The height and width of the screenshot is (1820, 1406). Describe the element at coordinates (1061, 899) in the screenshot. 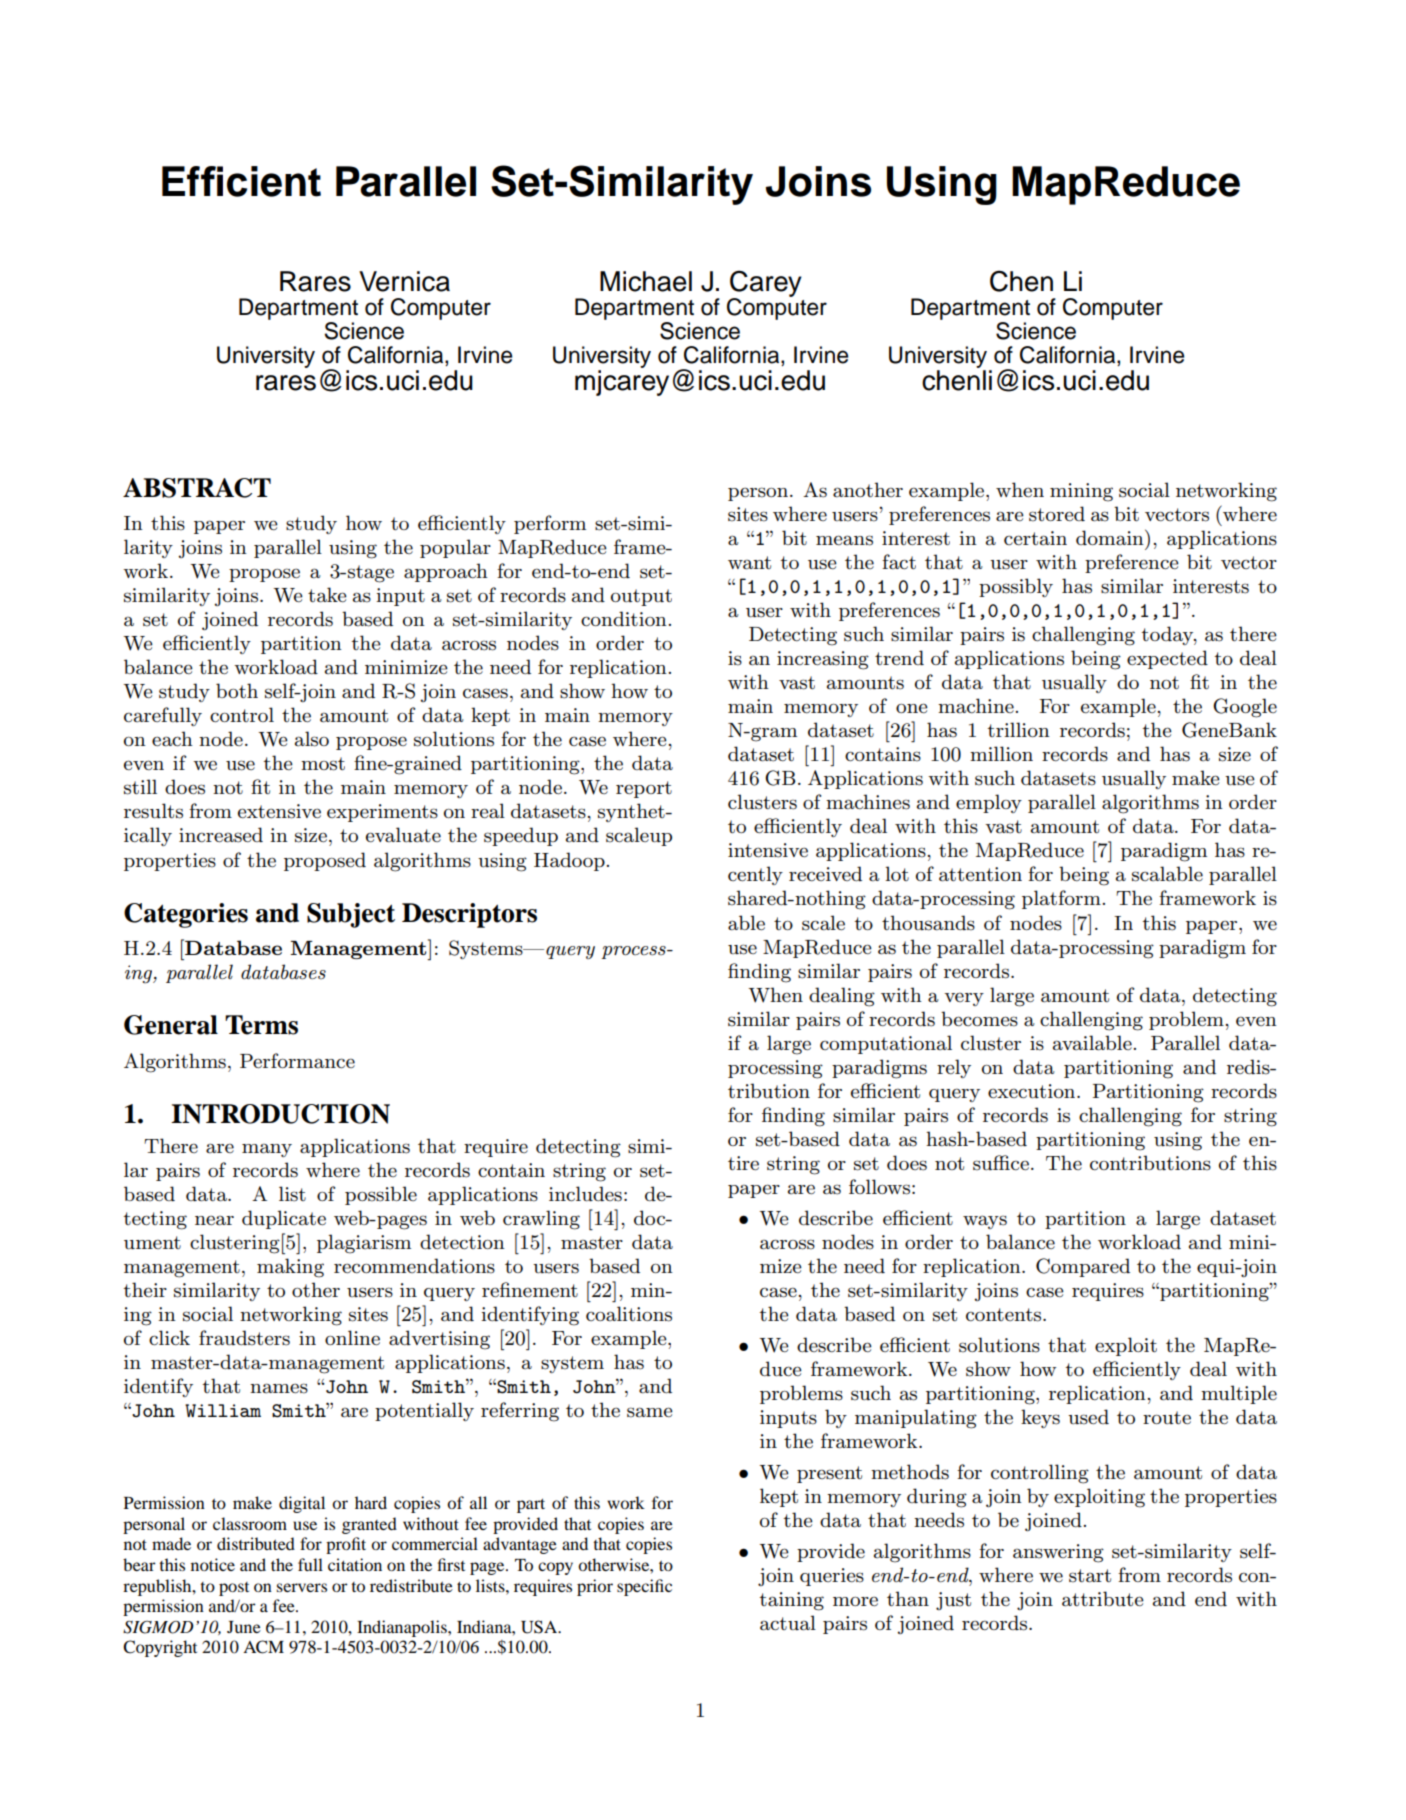

I see `platform` at that location.
